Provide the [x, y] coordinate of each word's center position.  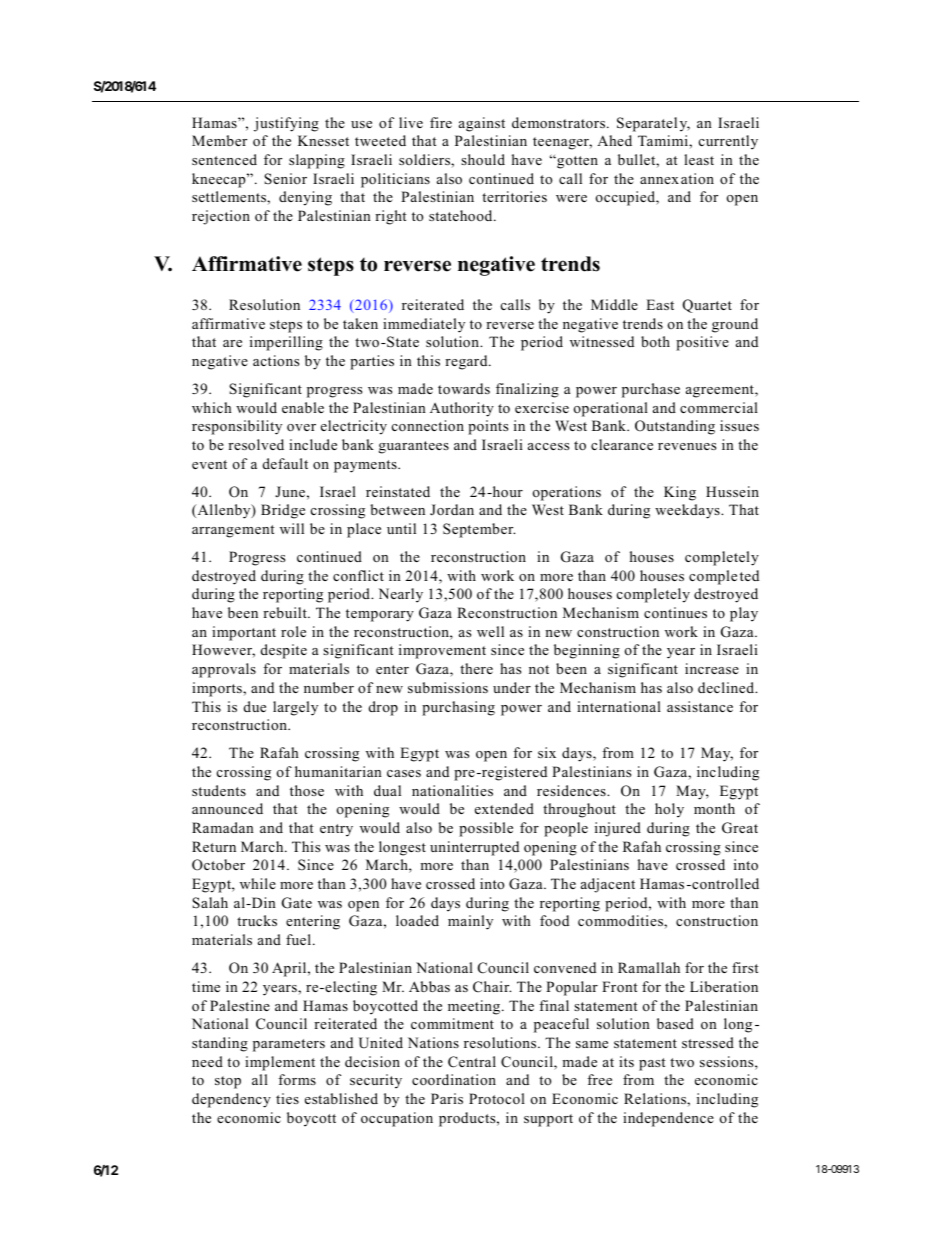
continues [675, 612]
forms [297, 1079]
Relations [656, 1098]
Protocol [497, 1098]
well [490, 631]
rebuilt [286, 612]
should [483, 159]
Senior [285, 179]
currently [728, 142]
